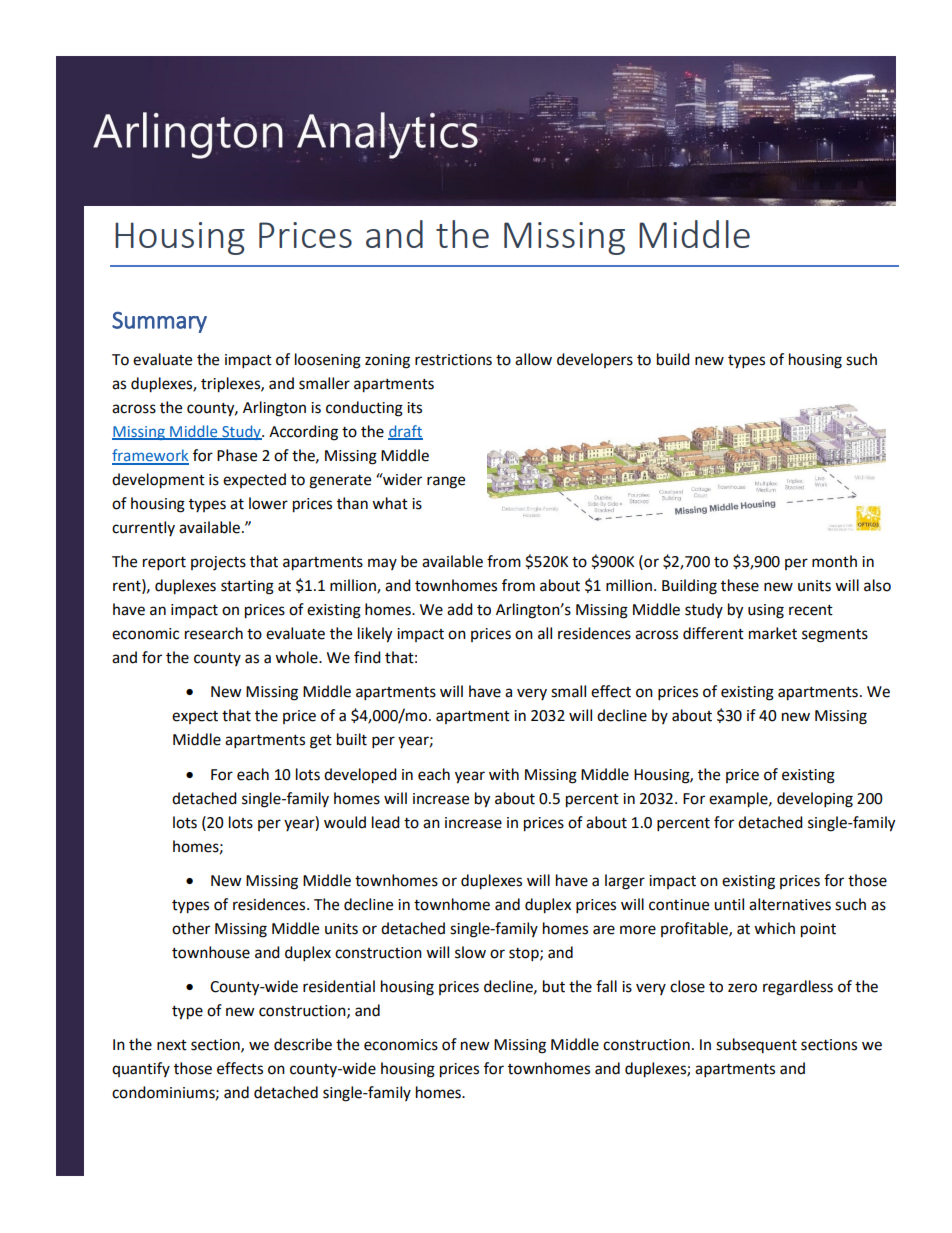 This screenshot has height=1233, width=952. What do you see at coordinates (504, 774) in the screenshot?
I see `with` at bounding box center [504, 774].
